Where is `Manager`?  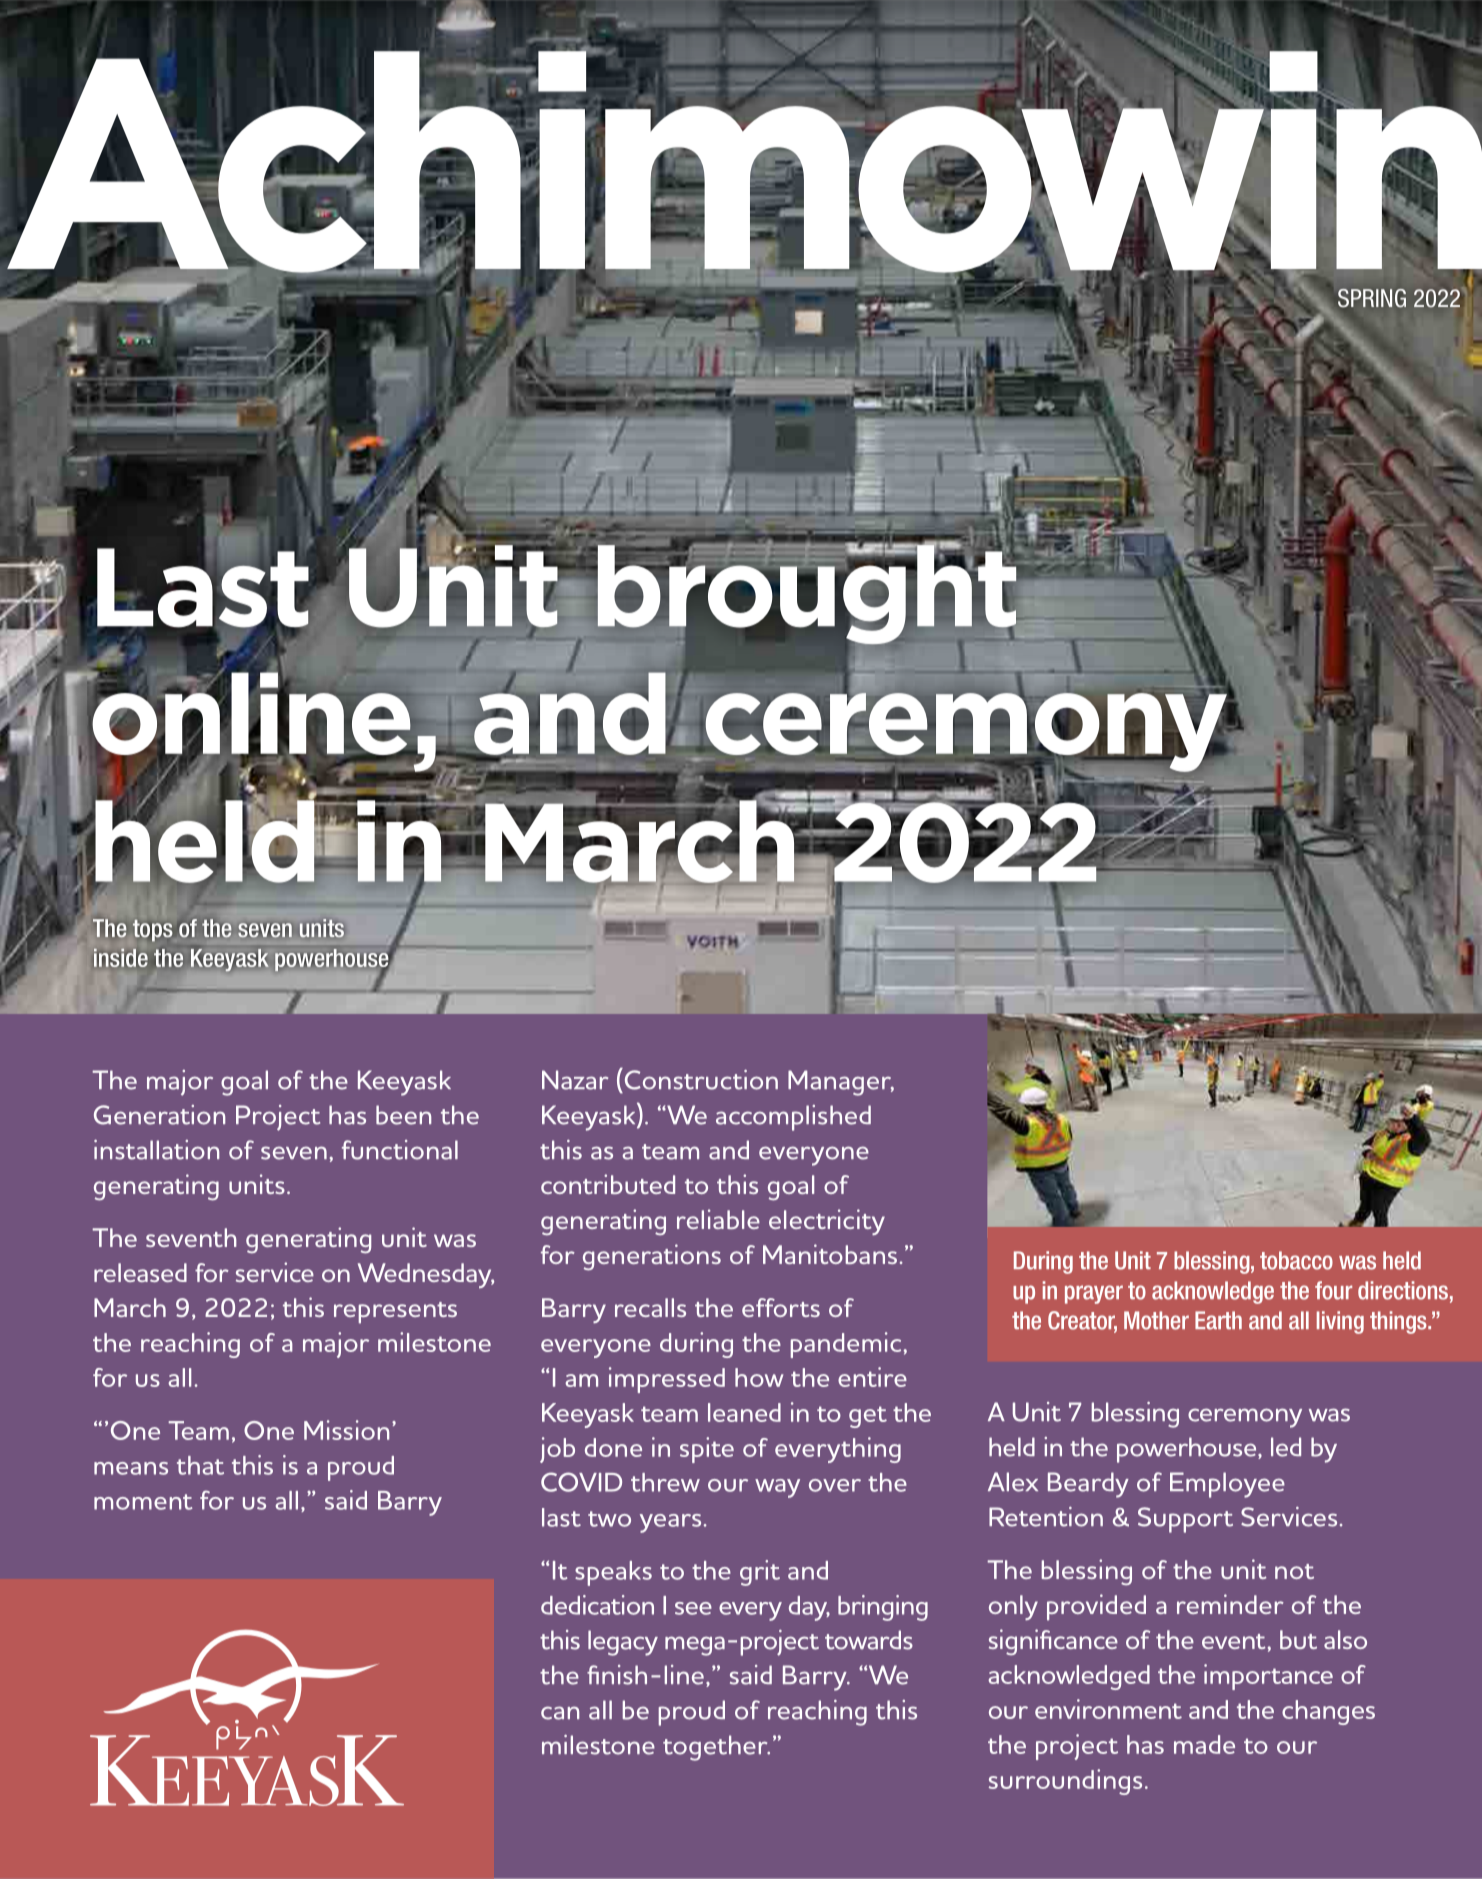 Manager is located at coordinates (841, 1083).
